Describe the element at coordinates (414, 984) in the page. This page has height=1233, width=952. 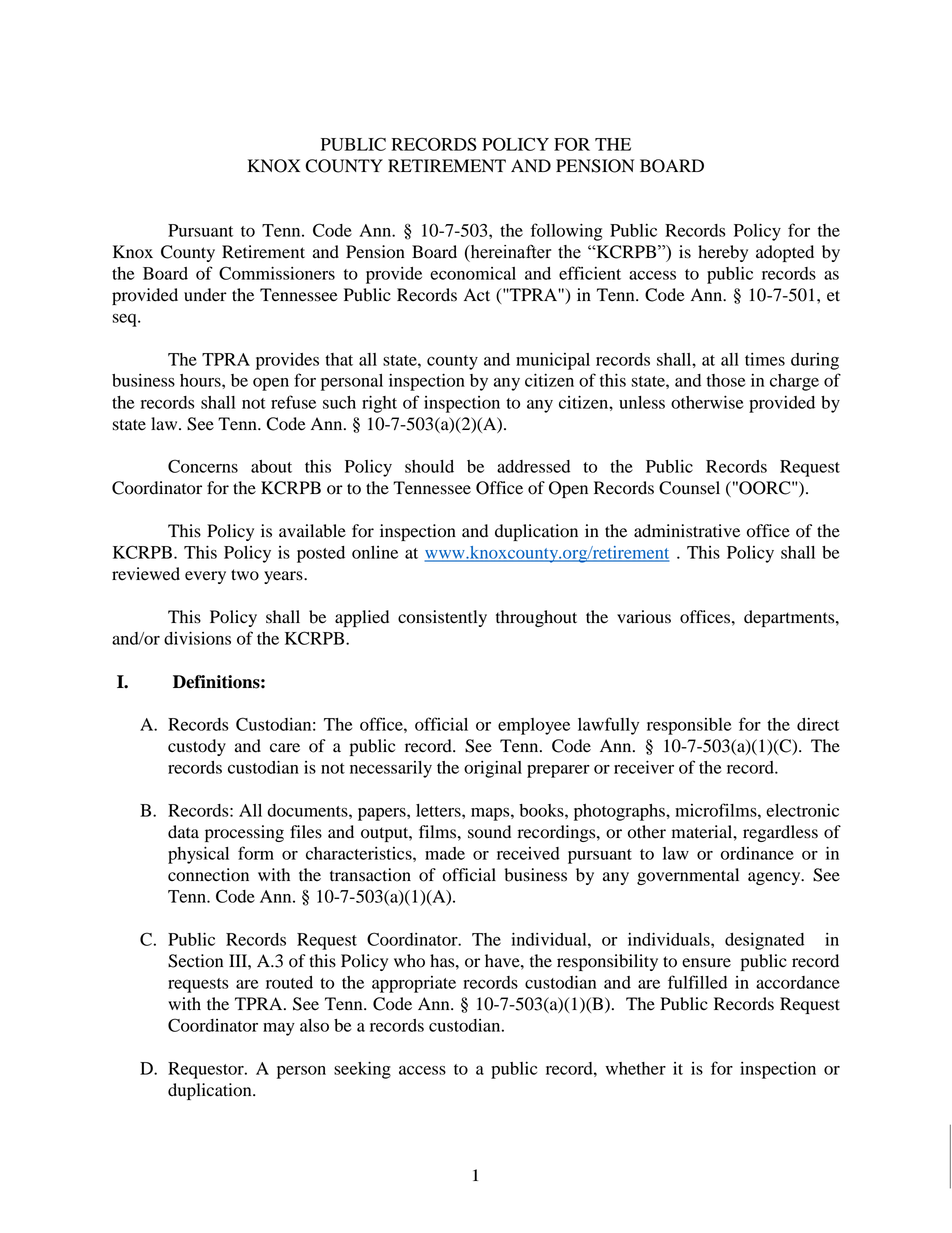
I see `appropriate` at that location.
